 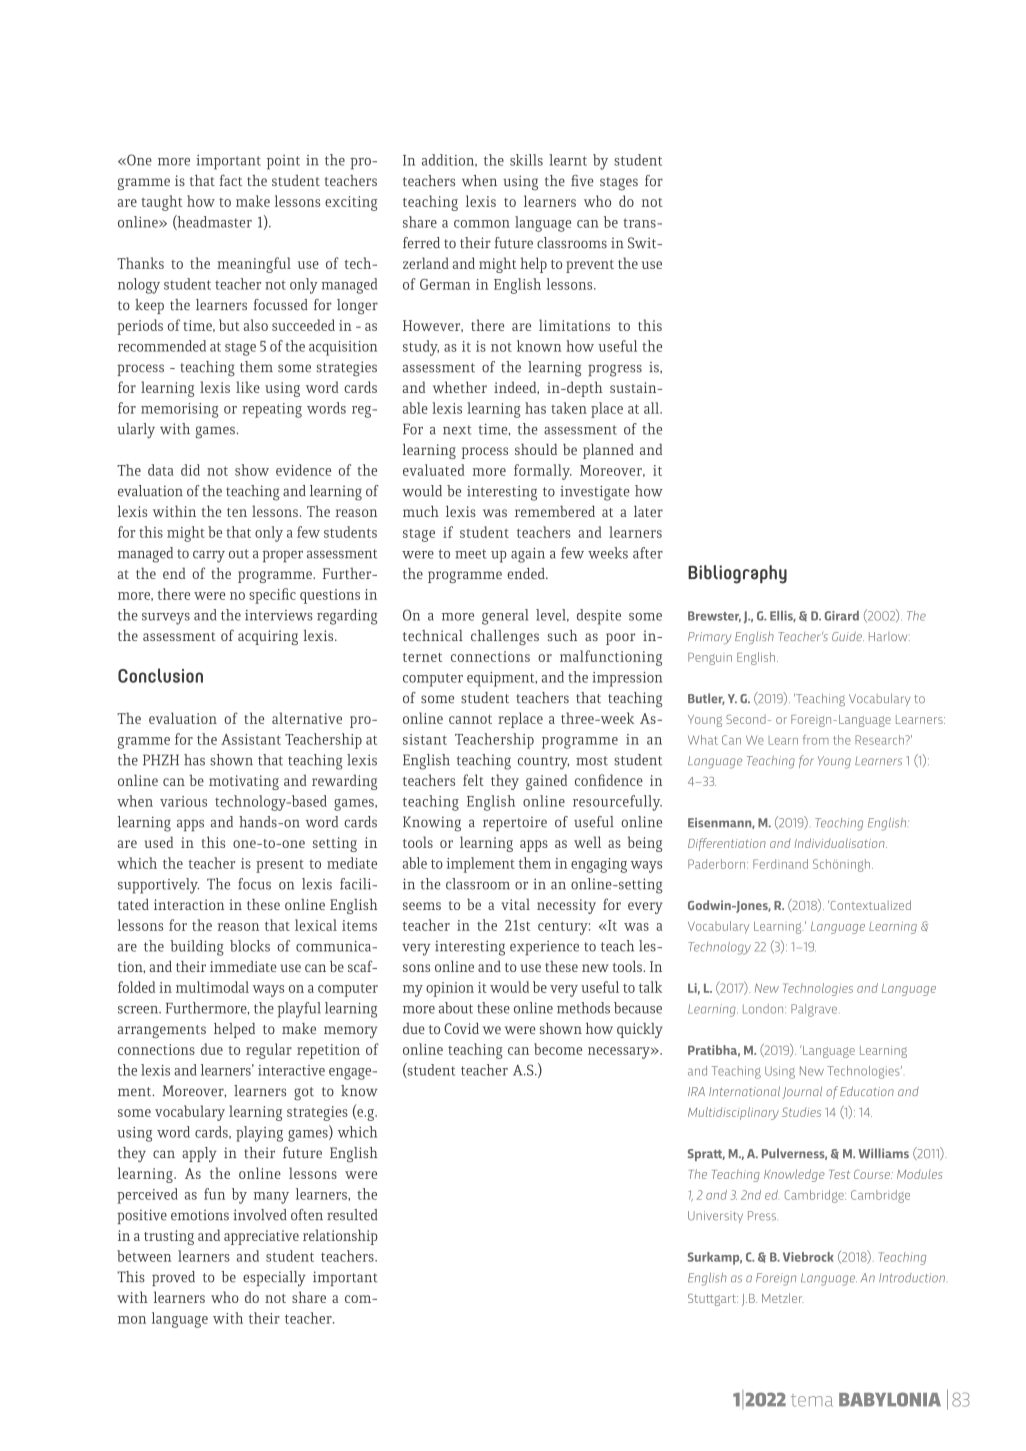 What do you see at coordinates (274, 1279) in the image?
I see `especially` at bounding box center [274, 1279].
